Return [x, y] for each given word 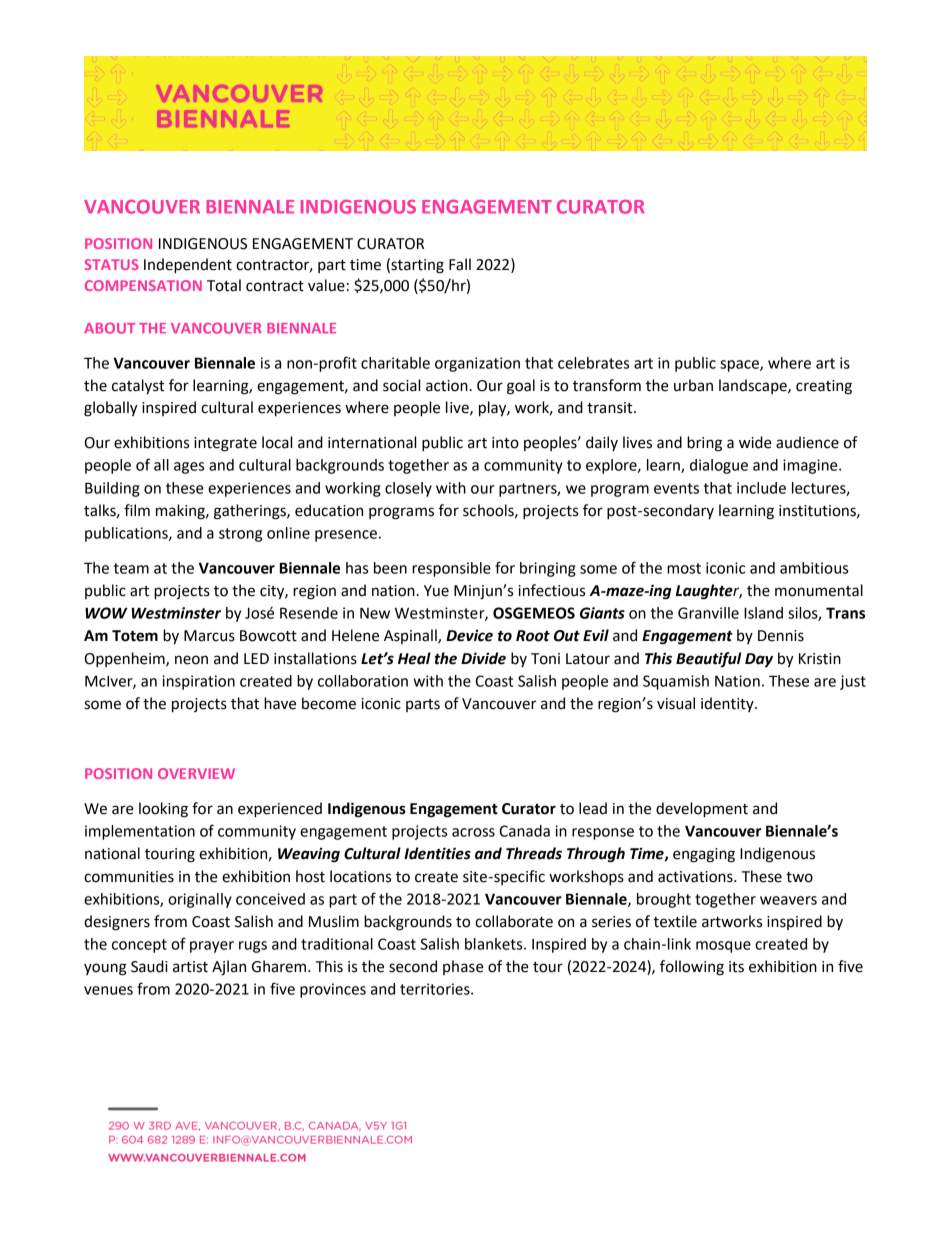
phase [463, 967]
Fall [460, 264]
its [736, 967]
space [740, 366]
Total [224, 285]
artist [190, 967]
